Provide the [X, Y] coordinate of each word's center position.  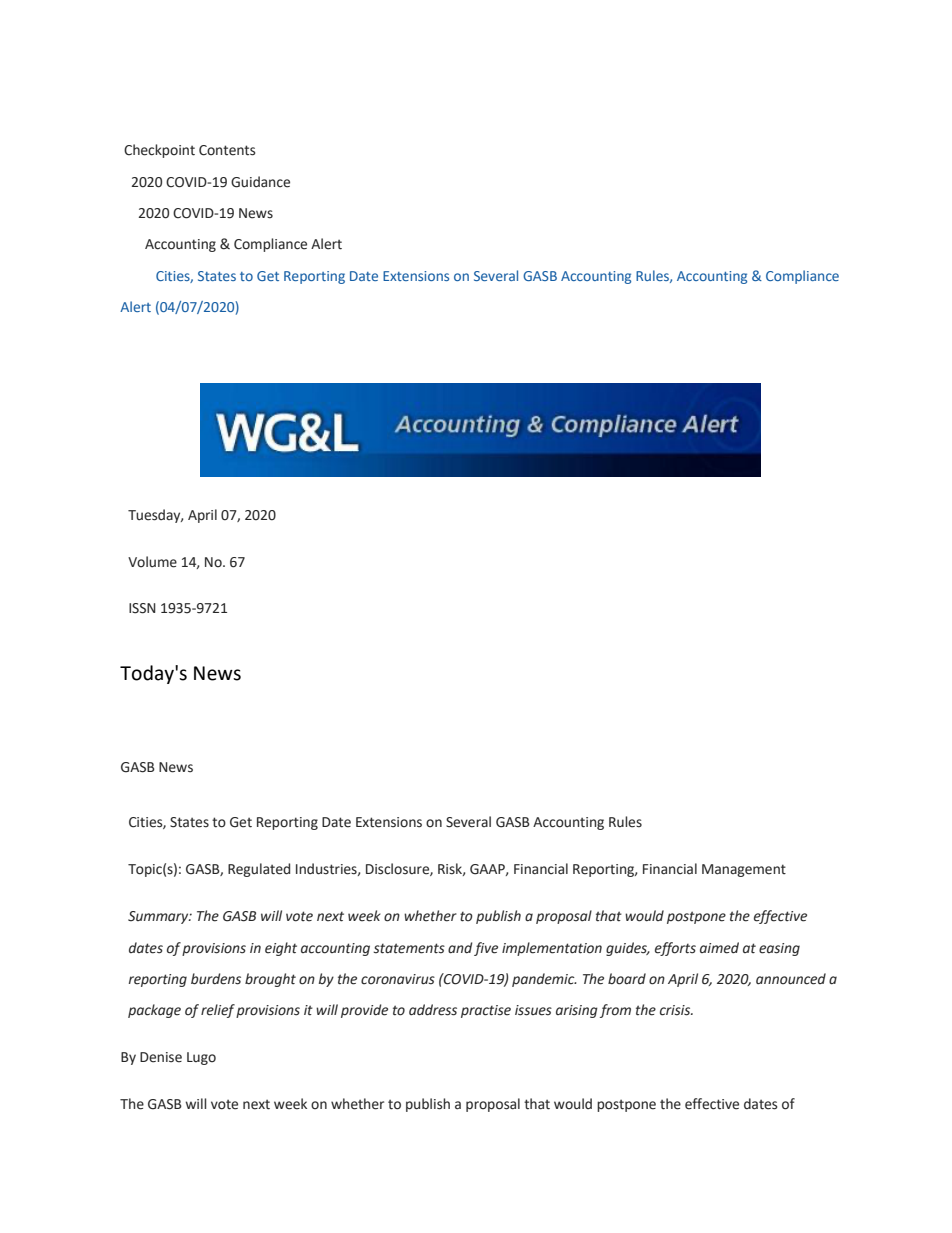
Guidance [260, 182]
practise [486, 1011]
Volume [152, 562]
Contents [227, 150]
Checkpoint [159, 151]
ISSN [142, 608]
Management [744, 870]
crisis [676, 1010]
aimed [719, 948]
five [486, 949]
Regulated [259, 870]
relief [218, 1011]
